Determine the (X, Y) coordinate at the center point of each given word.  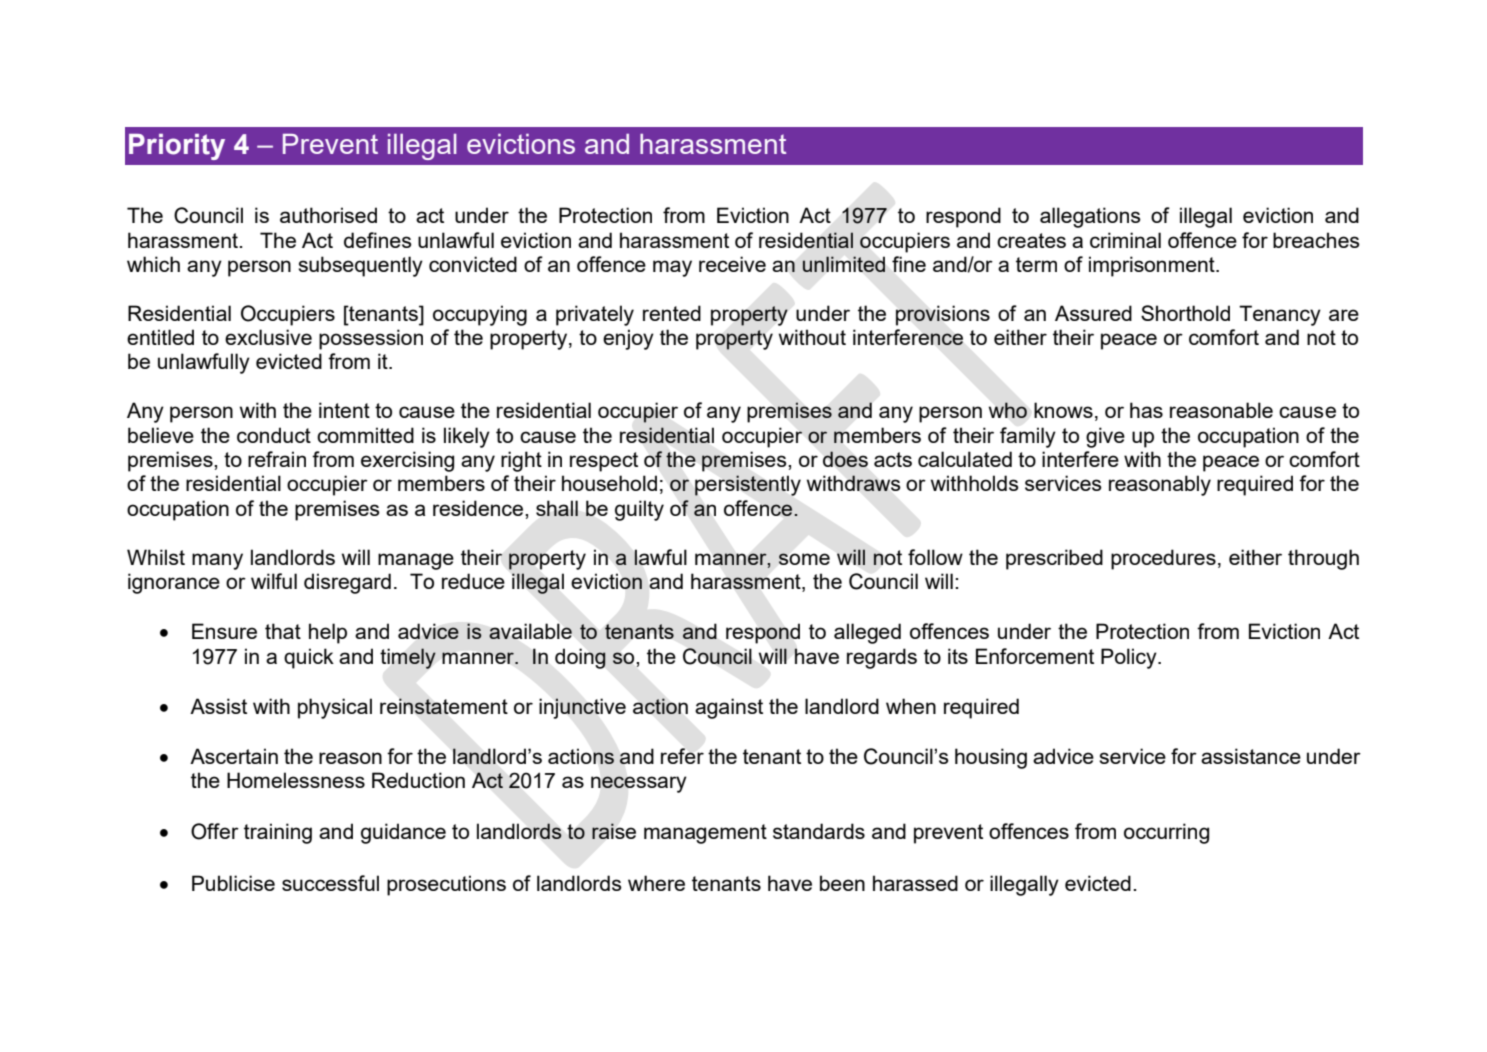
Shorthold (1185, 313)
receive (732, 264)
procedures (1163, 559)
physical (335, 708)
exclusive (268, 337)
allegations (1090, 217)
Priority (177, 147)
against (729, 708)
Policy (1130, 658)
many (217, 561)
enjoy (628, 339)
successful (330, 883)
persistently (748, 485)
